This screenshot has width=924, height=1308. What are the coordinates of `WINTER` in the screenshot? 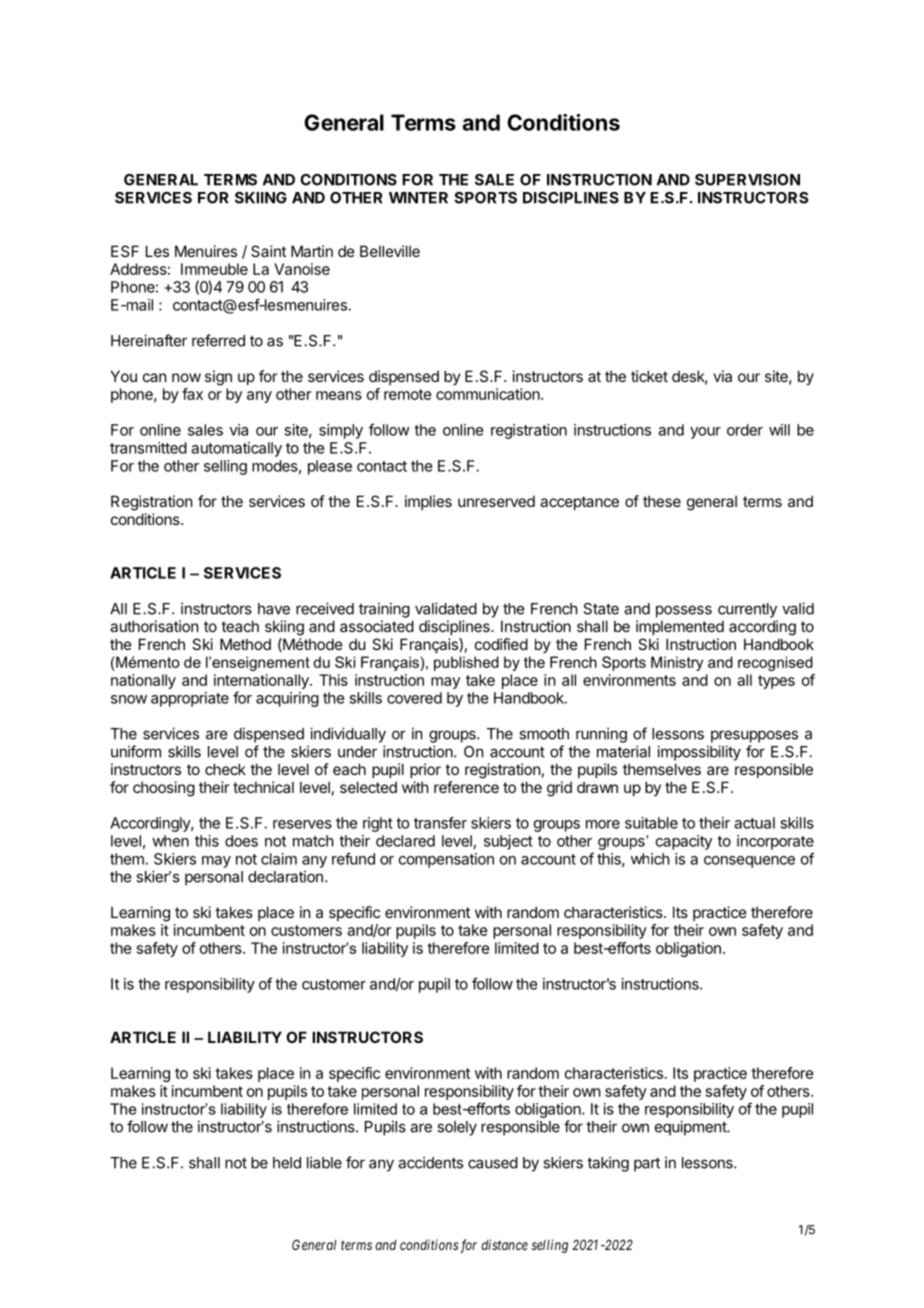 It's located at (418, 198).
